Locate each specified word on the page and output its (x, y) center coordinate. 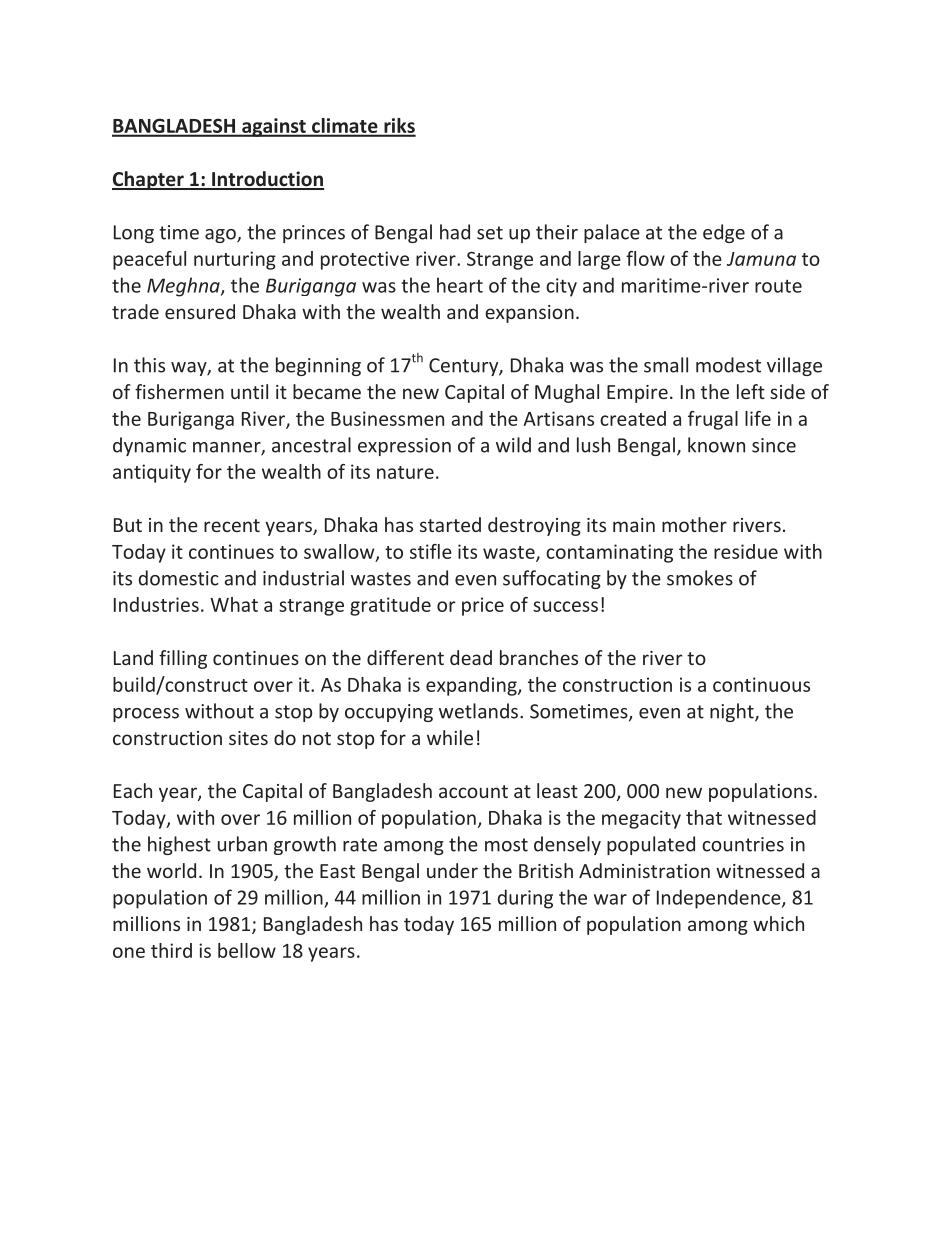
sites (248, 738)
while (450, 737)
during (525, 899)
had (455, 232)
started (450, 524)
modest (728, 365)
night (733, 712)
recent (232, 525)
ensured (200, 311)
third (171, 950)
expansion (529, 314)
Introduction (267, 180)
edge (724, 233)
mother (694, 524)
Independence (720, 899)
